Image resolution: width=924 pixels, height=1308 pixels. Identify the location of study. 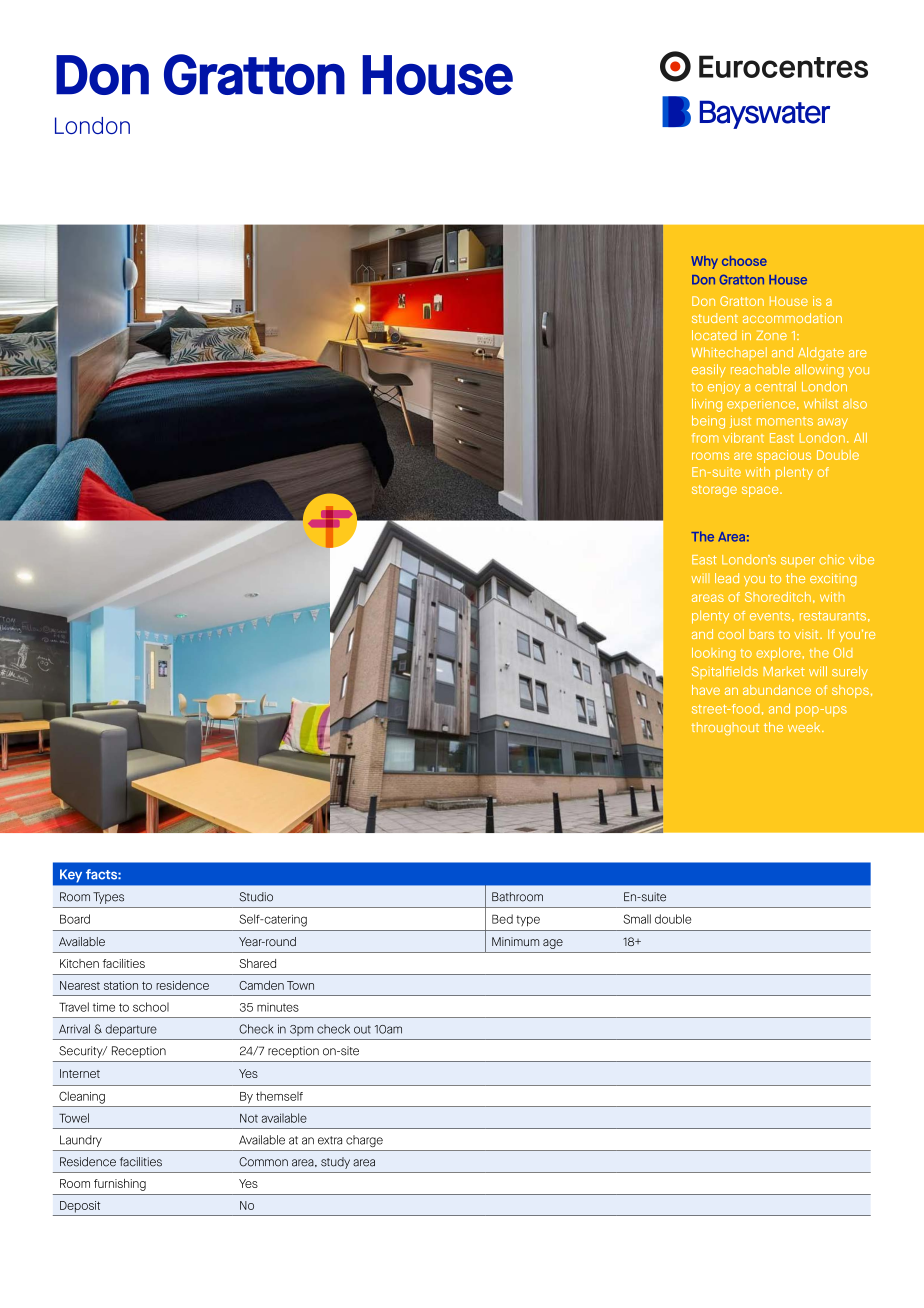
(335, 1163).
